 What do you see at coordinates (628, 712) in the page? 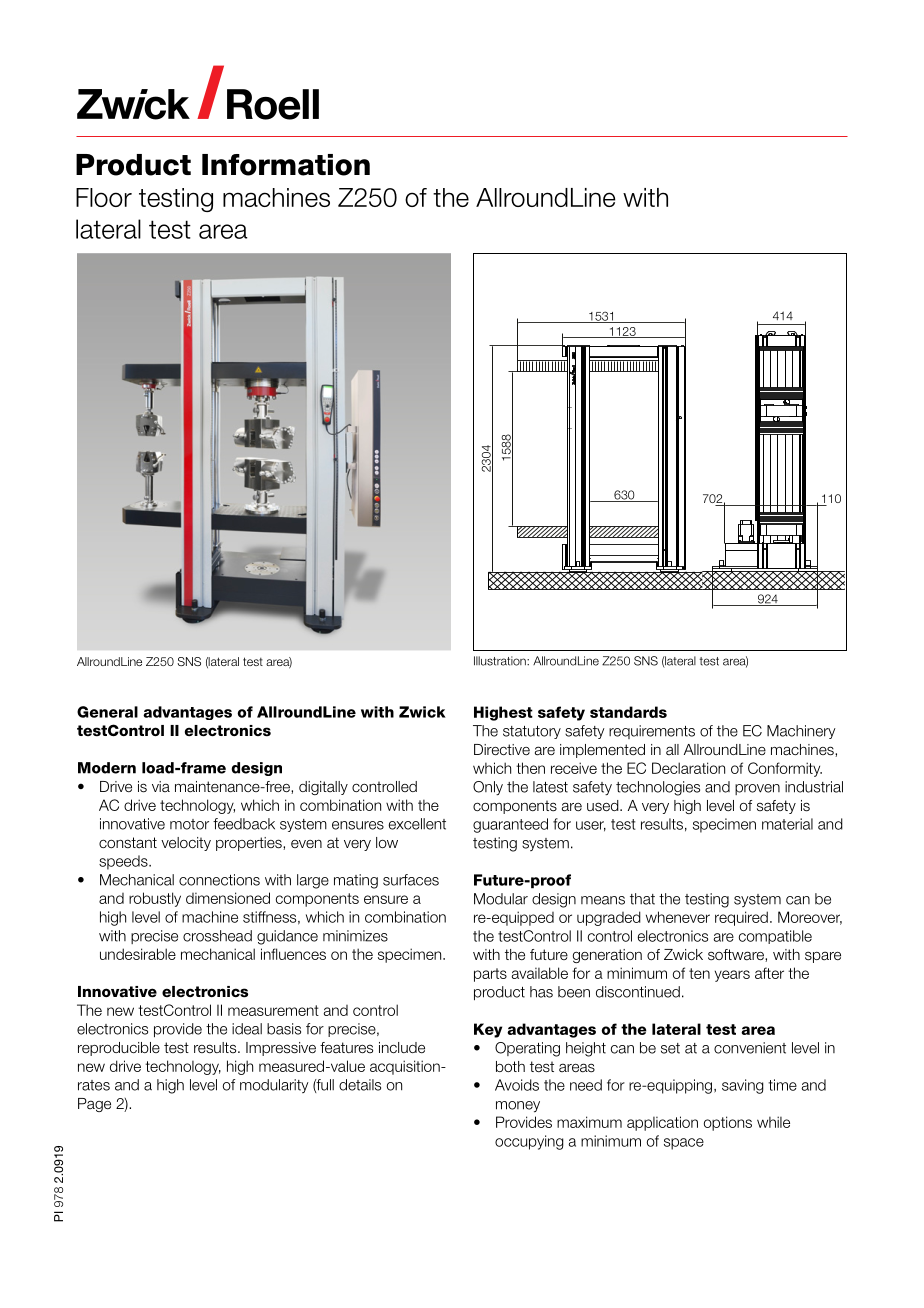
I see `standards` at bounding box center [628, 712].
